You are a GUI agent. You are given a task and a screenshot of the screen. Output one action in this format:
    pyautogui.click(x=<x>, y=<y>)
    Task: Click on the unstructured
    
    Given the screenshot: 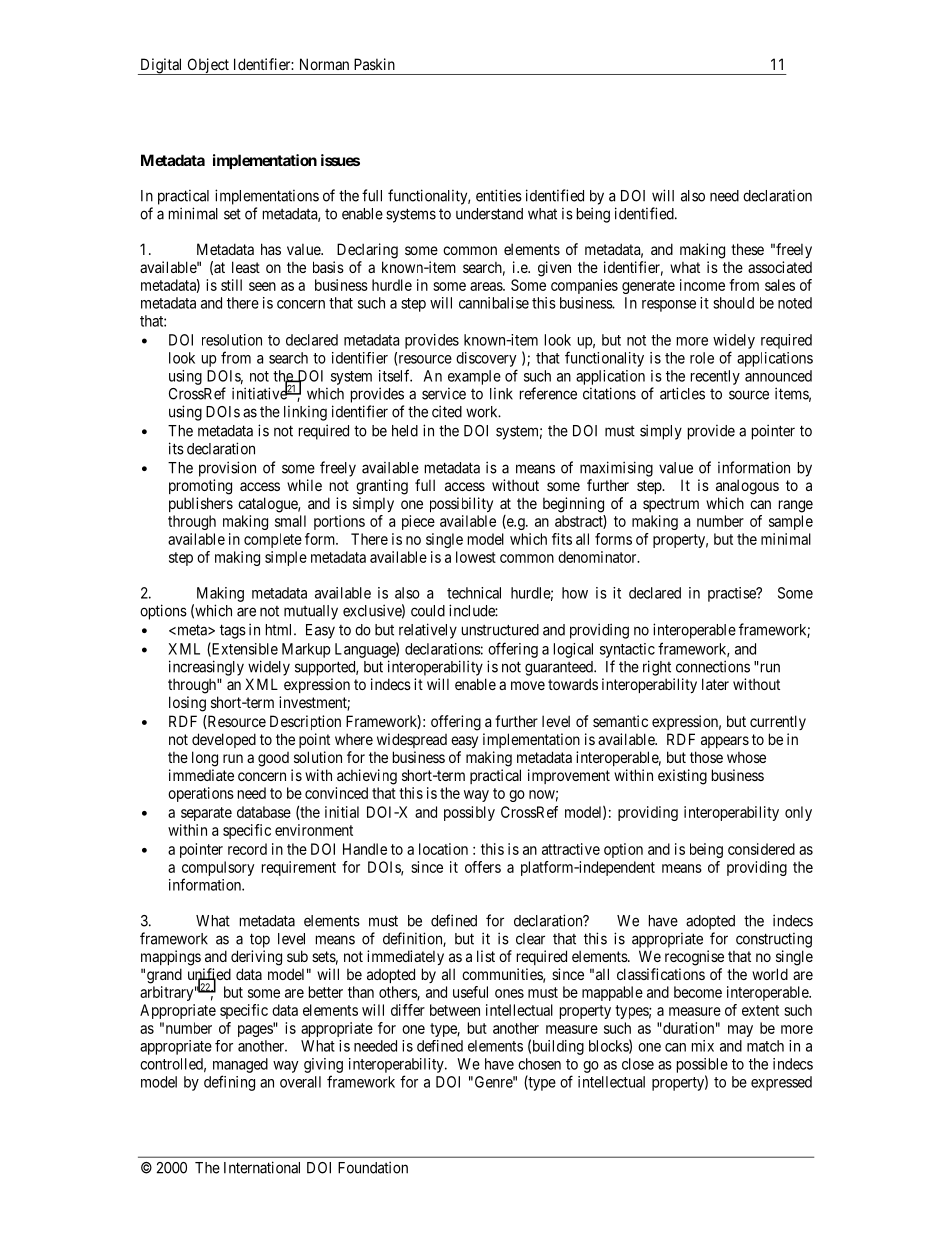 What is the action you would take?
    pyautogui.click(x=500, y=630)
